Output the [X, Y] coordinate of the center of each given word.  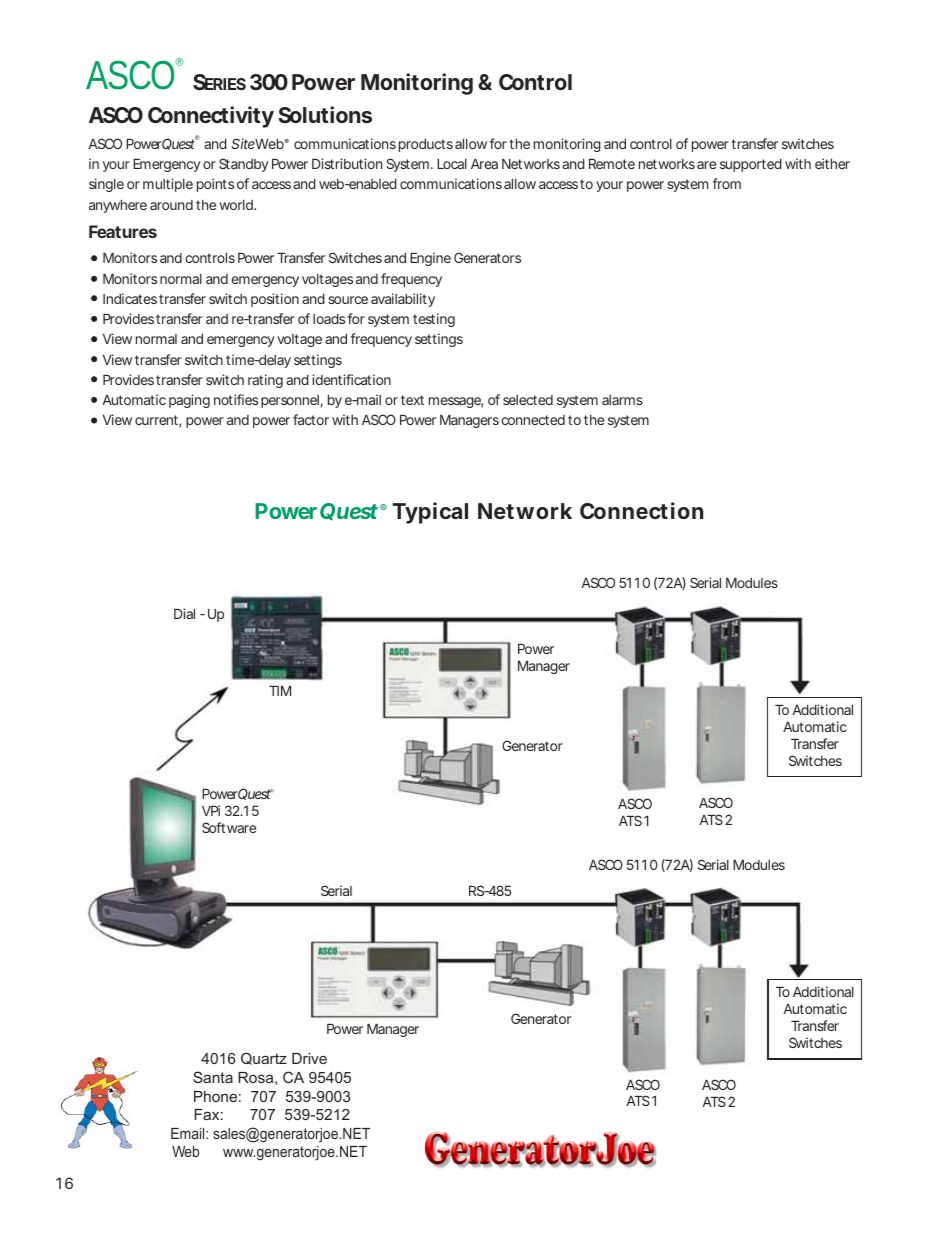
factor [311, 419]
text [412, 400]
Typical [430, 513]
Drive [309, 1058]
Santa [213, 1077]
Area [484, 164]
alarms [622, 400]
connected [533, 420]
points [215, 185]
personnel [291, 401]
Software [229, 827]
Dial [184, 613]
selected [528, 400]
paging [189, 401]
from [726, 183]
